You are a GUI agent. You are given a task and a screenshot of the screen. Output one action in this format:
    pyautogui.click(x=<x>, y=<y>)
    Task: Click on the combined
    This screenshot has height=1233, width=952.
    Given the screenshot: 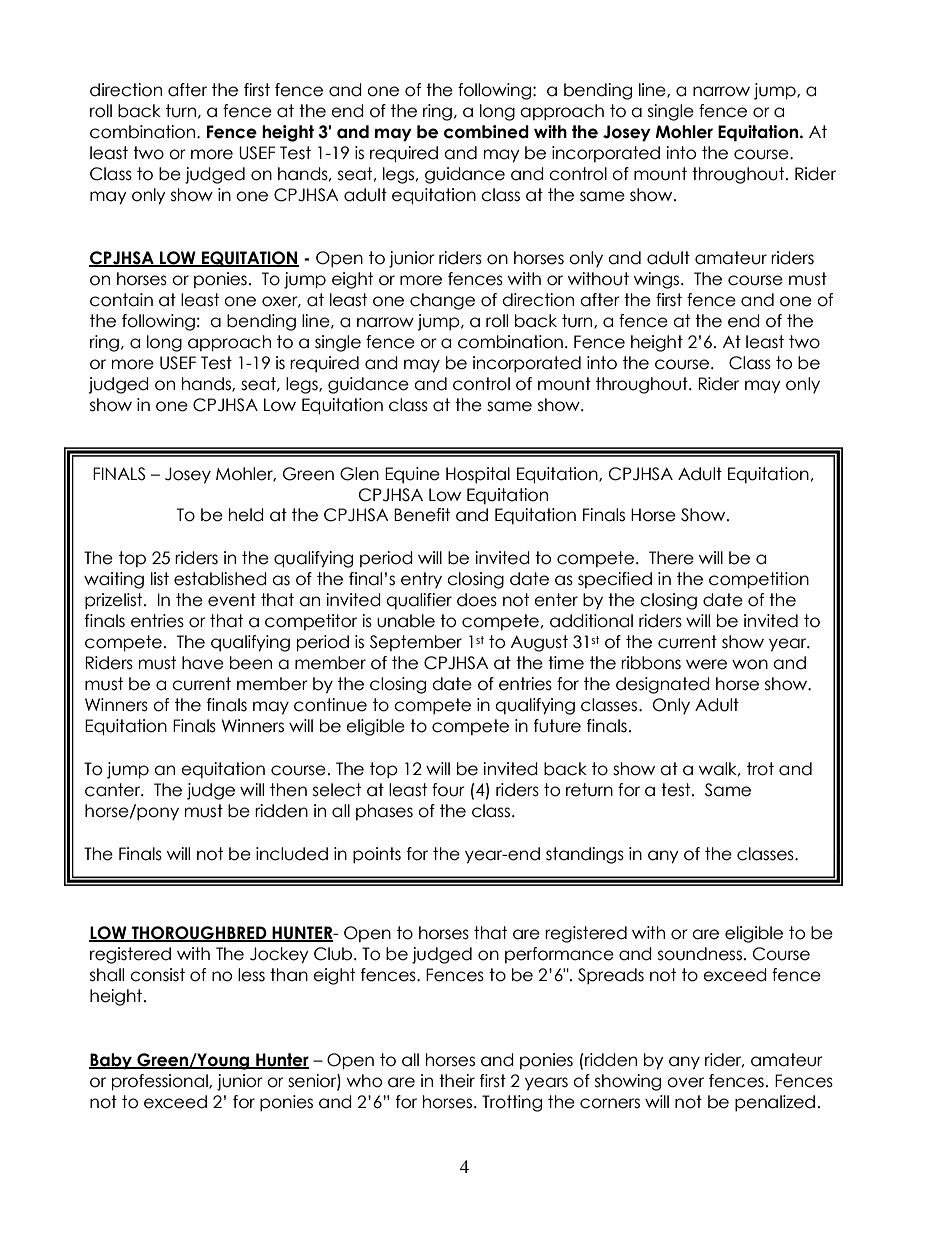 What is the action you would take?
    pyautogui.click(x=486, y=132)
